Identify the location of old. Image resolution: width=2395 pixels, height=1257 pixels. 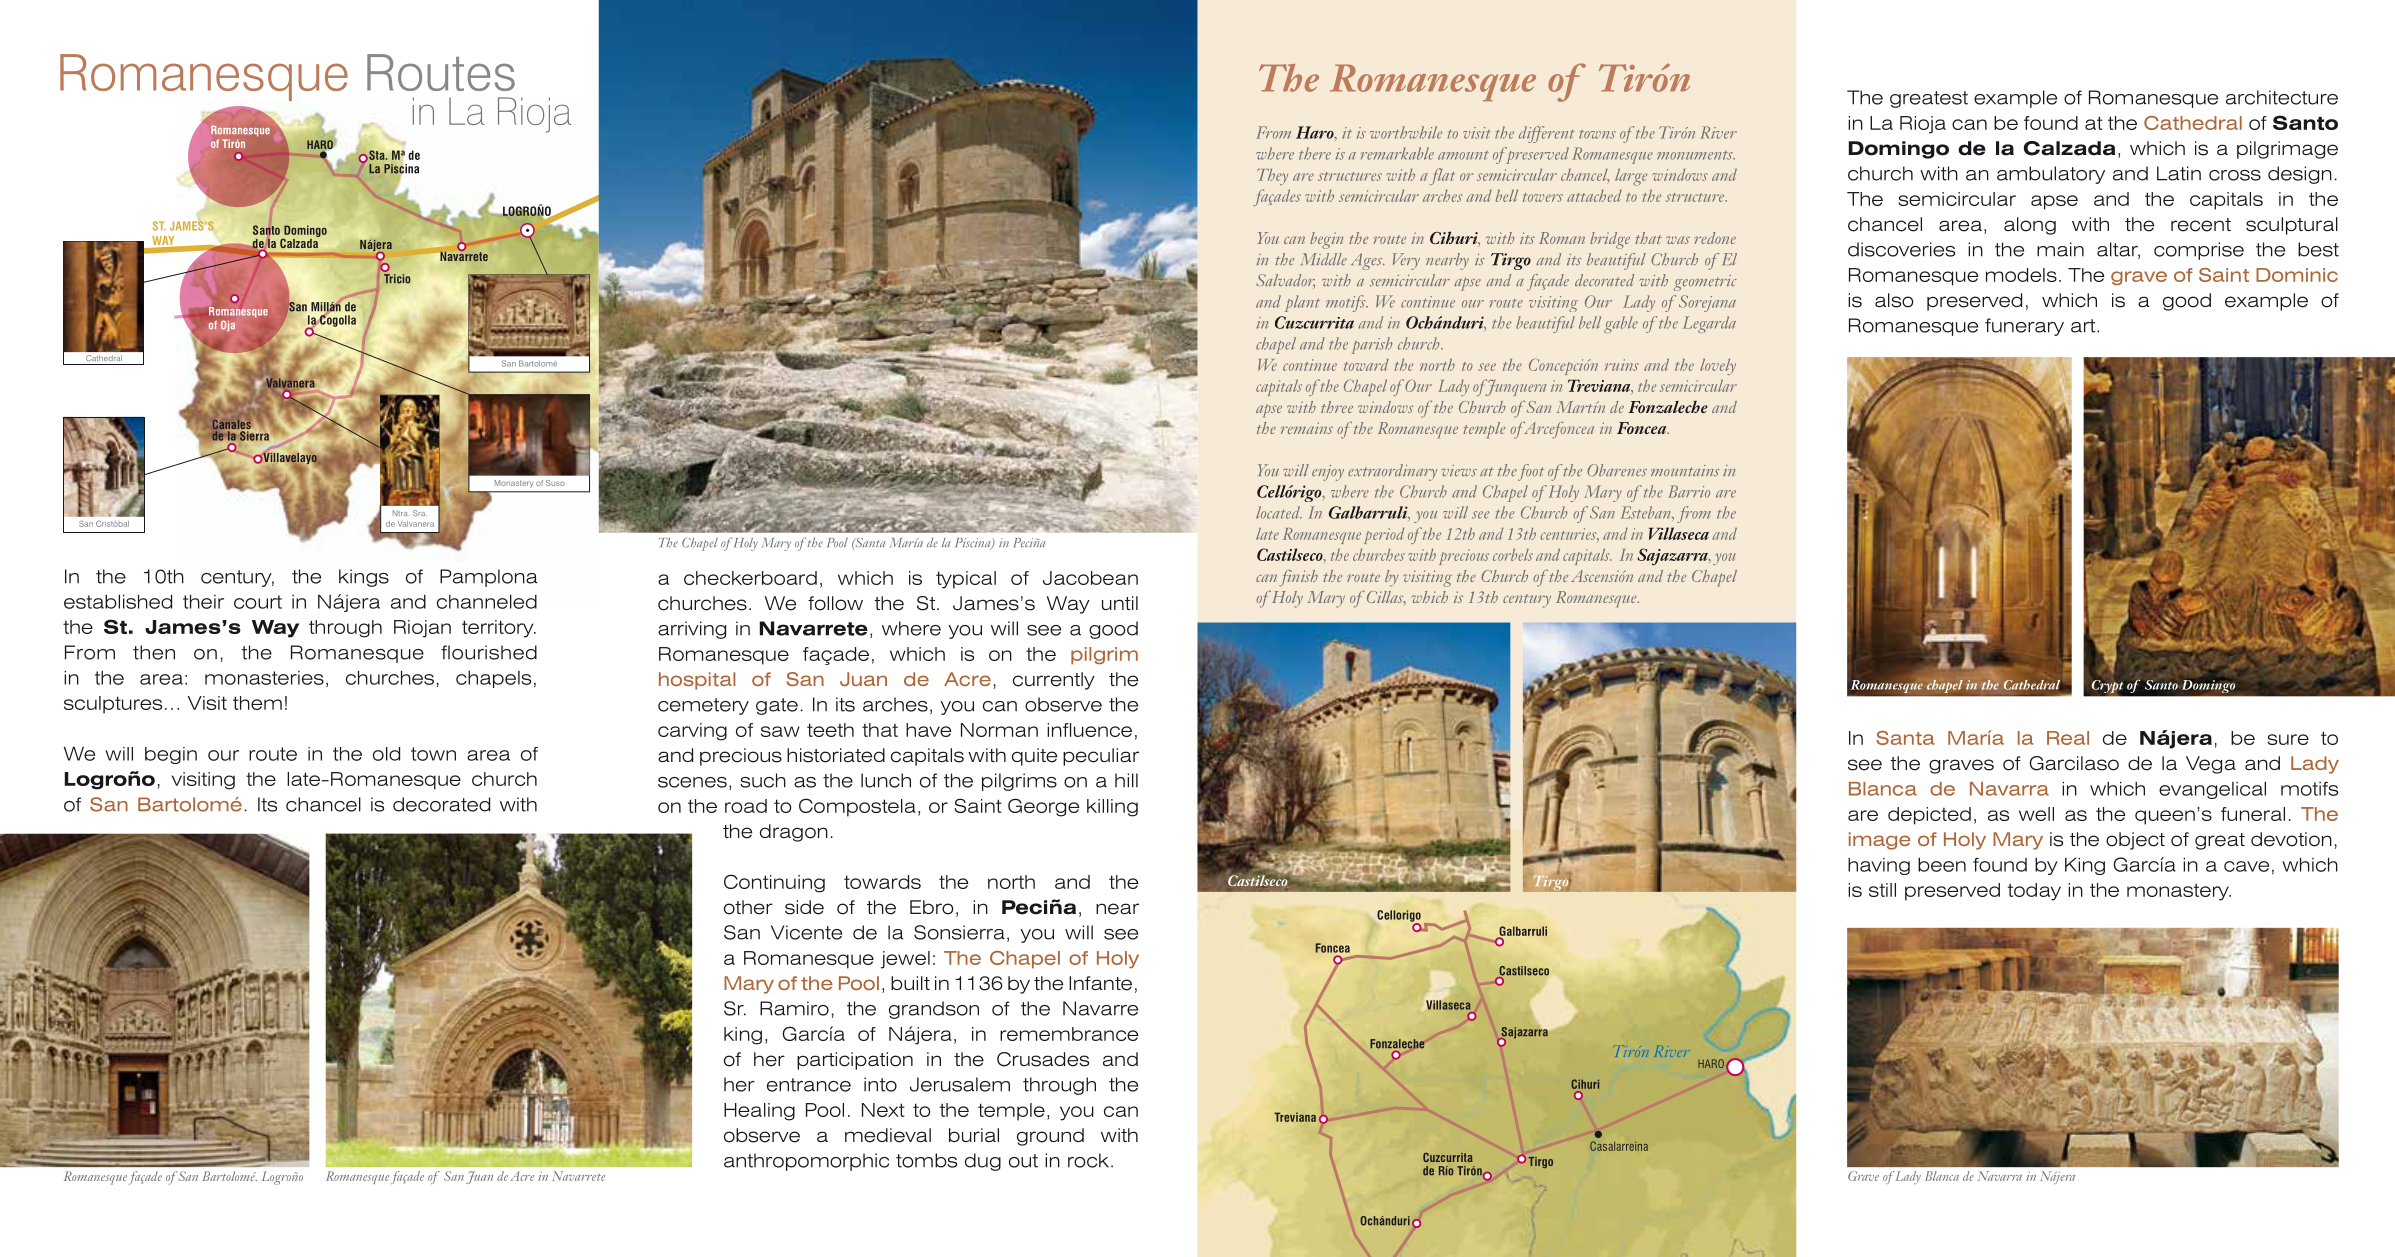
(386, 754).
